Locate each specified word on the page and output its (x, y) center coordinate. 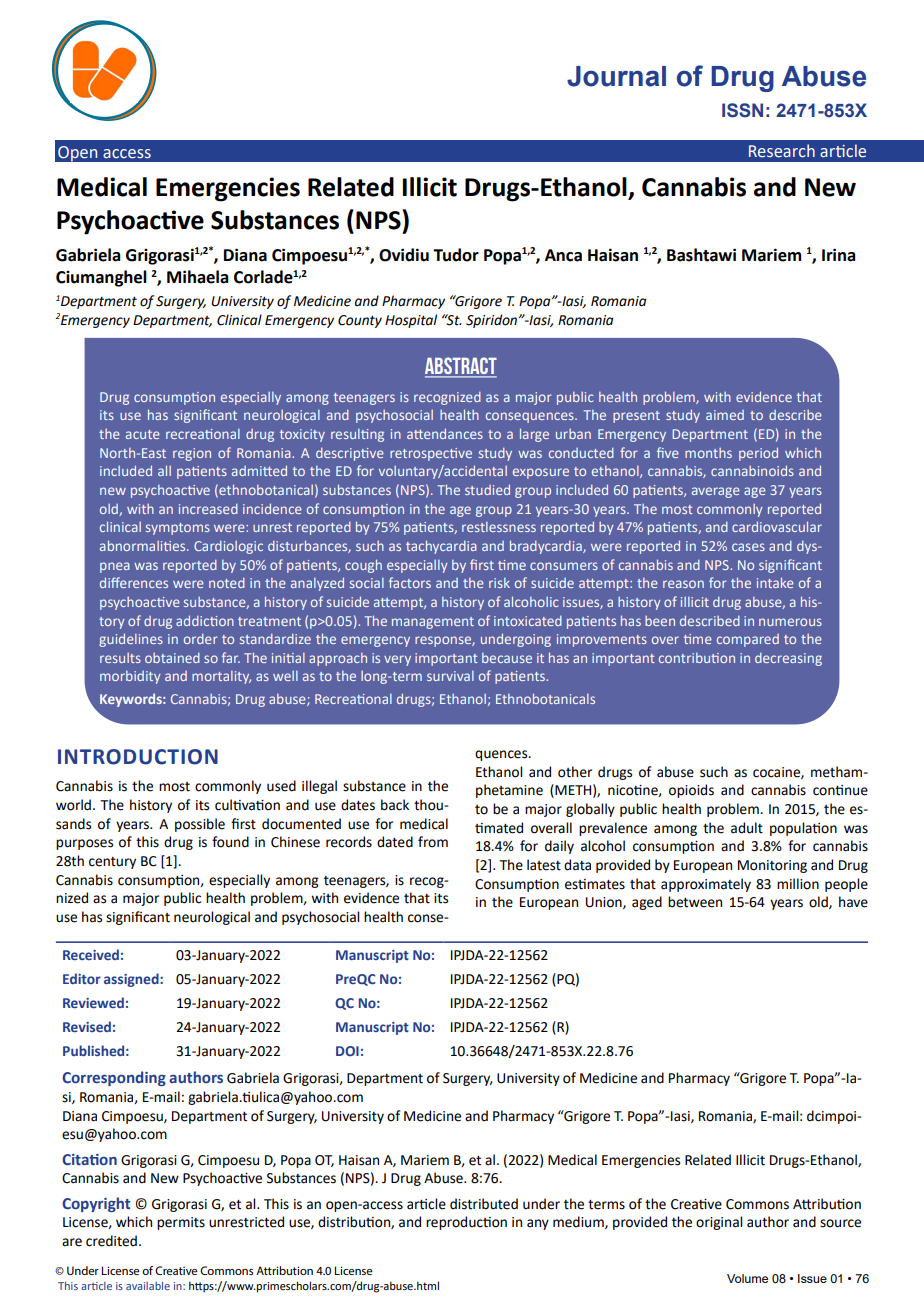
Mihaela (197, 277)
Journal (616, 76)
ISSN (742, 110)
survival (450, 676)
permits (181, 1223)
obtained (172, 658)
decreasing (788, 659)
